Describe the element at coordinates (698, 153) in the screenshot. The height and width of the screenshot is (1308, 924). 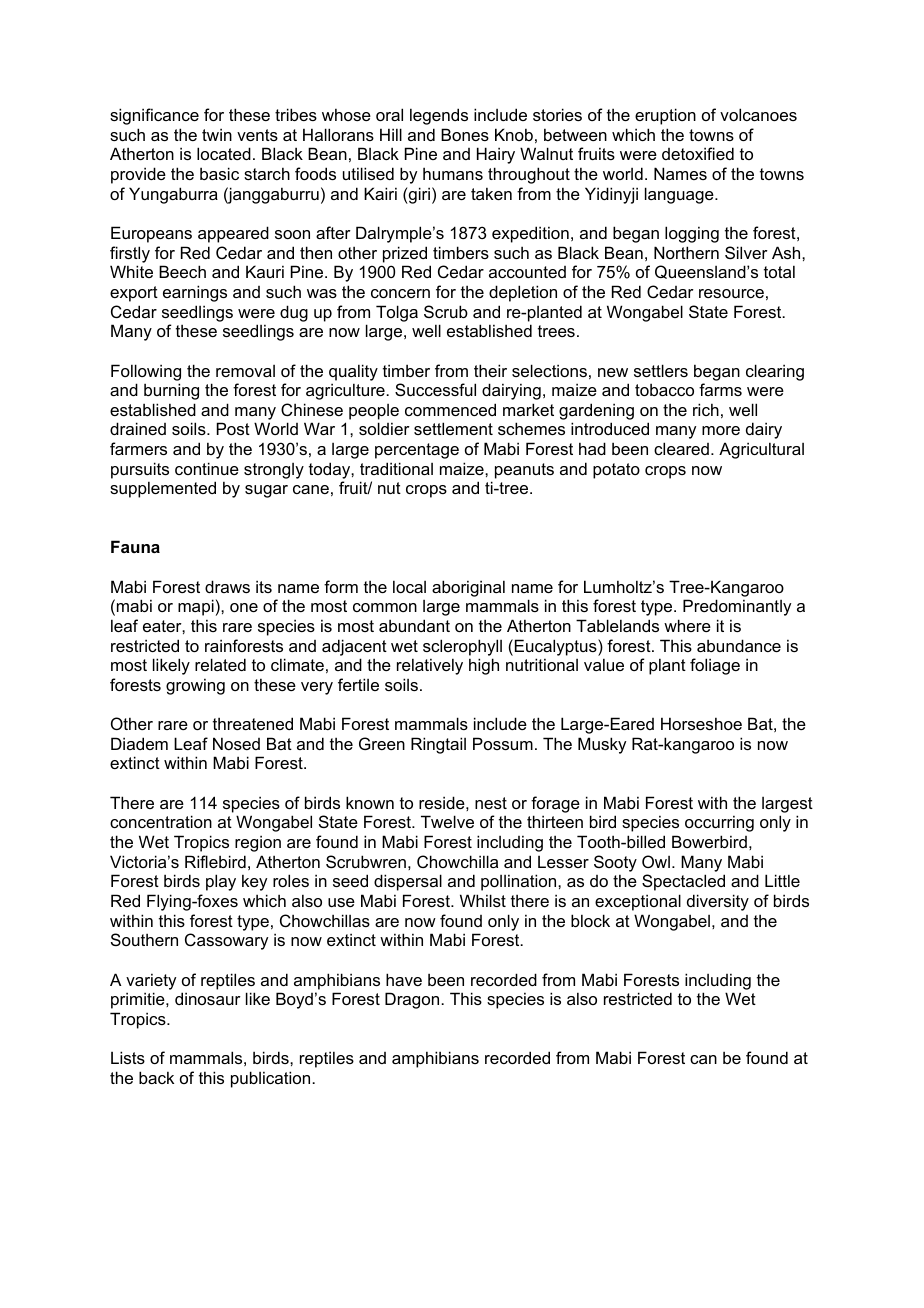
I see `detoxified` at that location.
